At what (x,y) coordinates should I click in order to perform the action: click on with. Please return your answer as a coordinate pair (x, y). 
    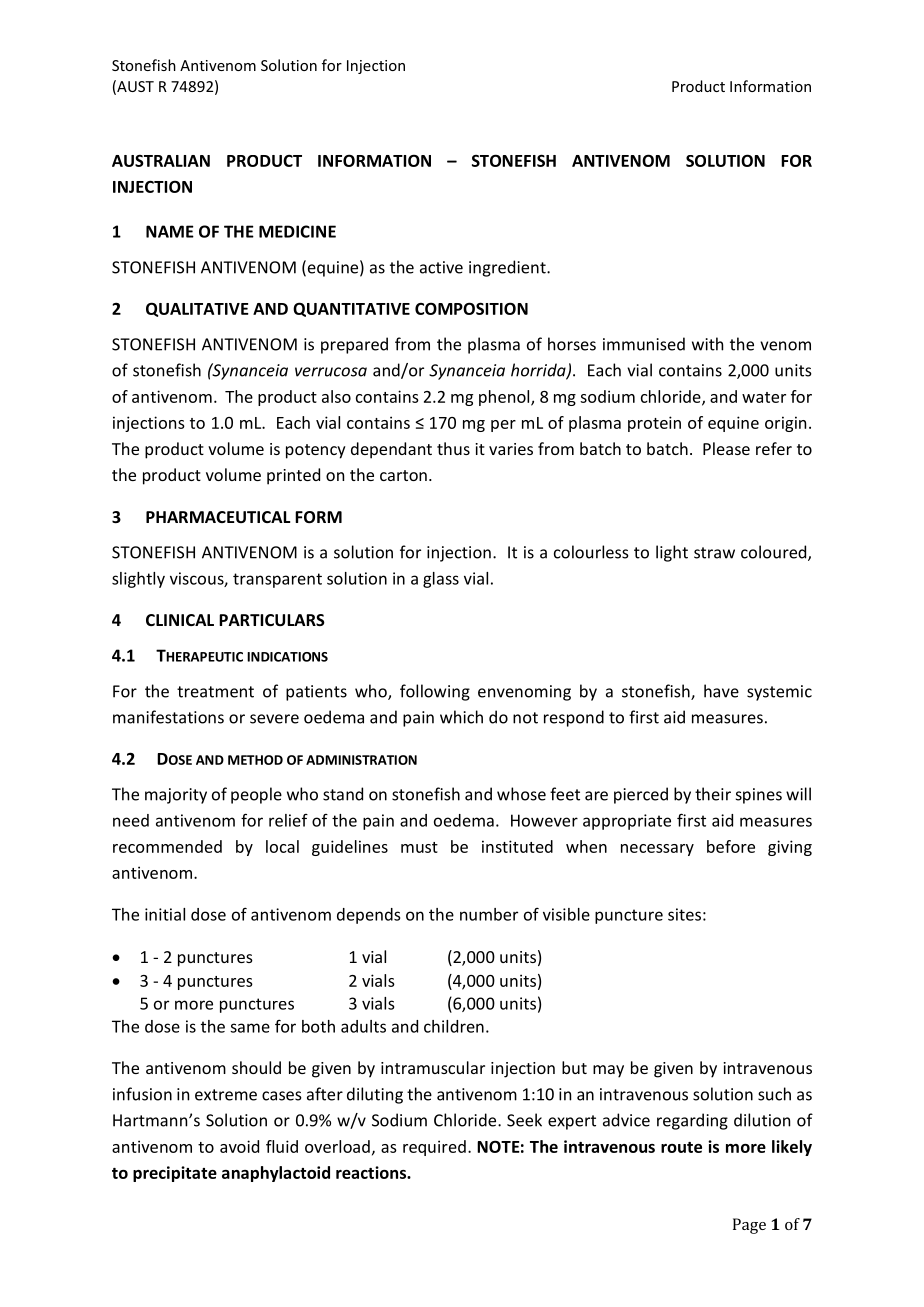
    Looking at the image, I should click on (707, 344).
